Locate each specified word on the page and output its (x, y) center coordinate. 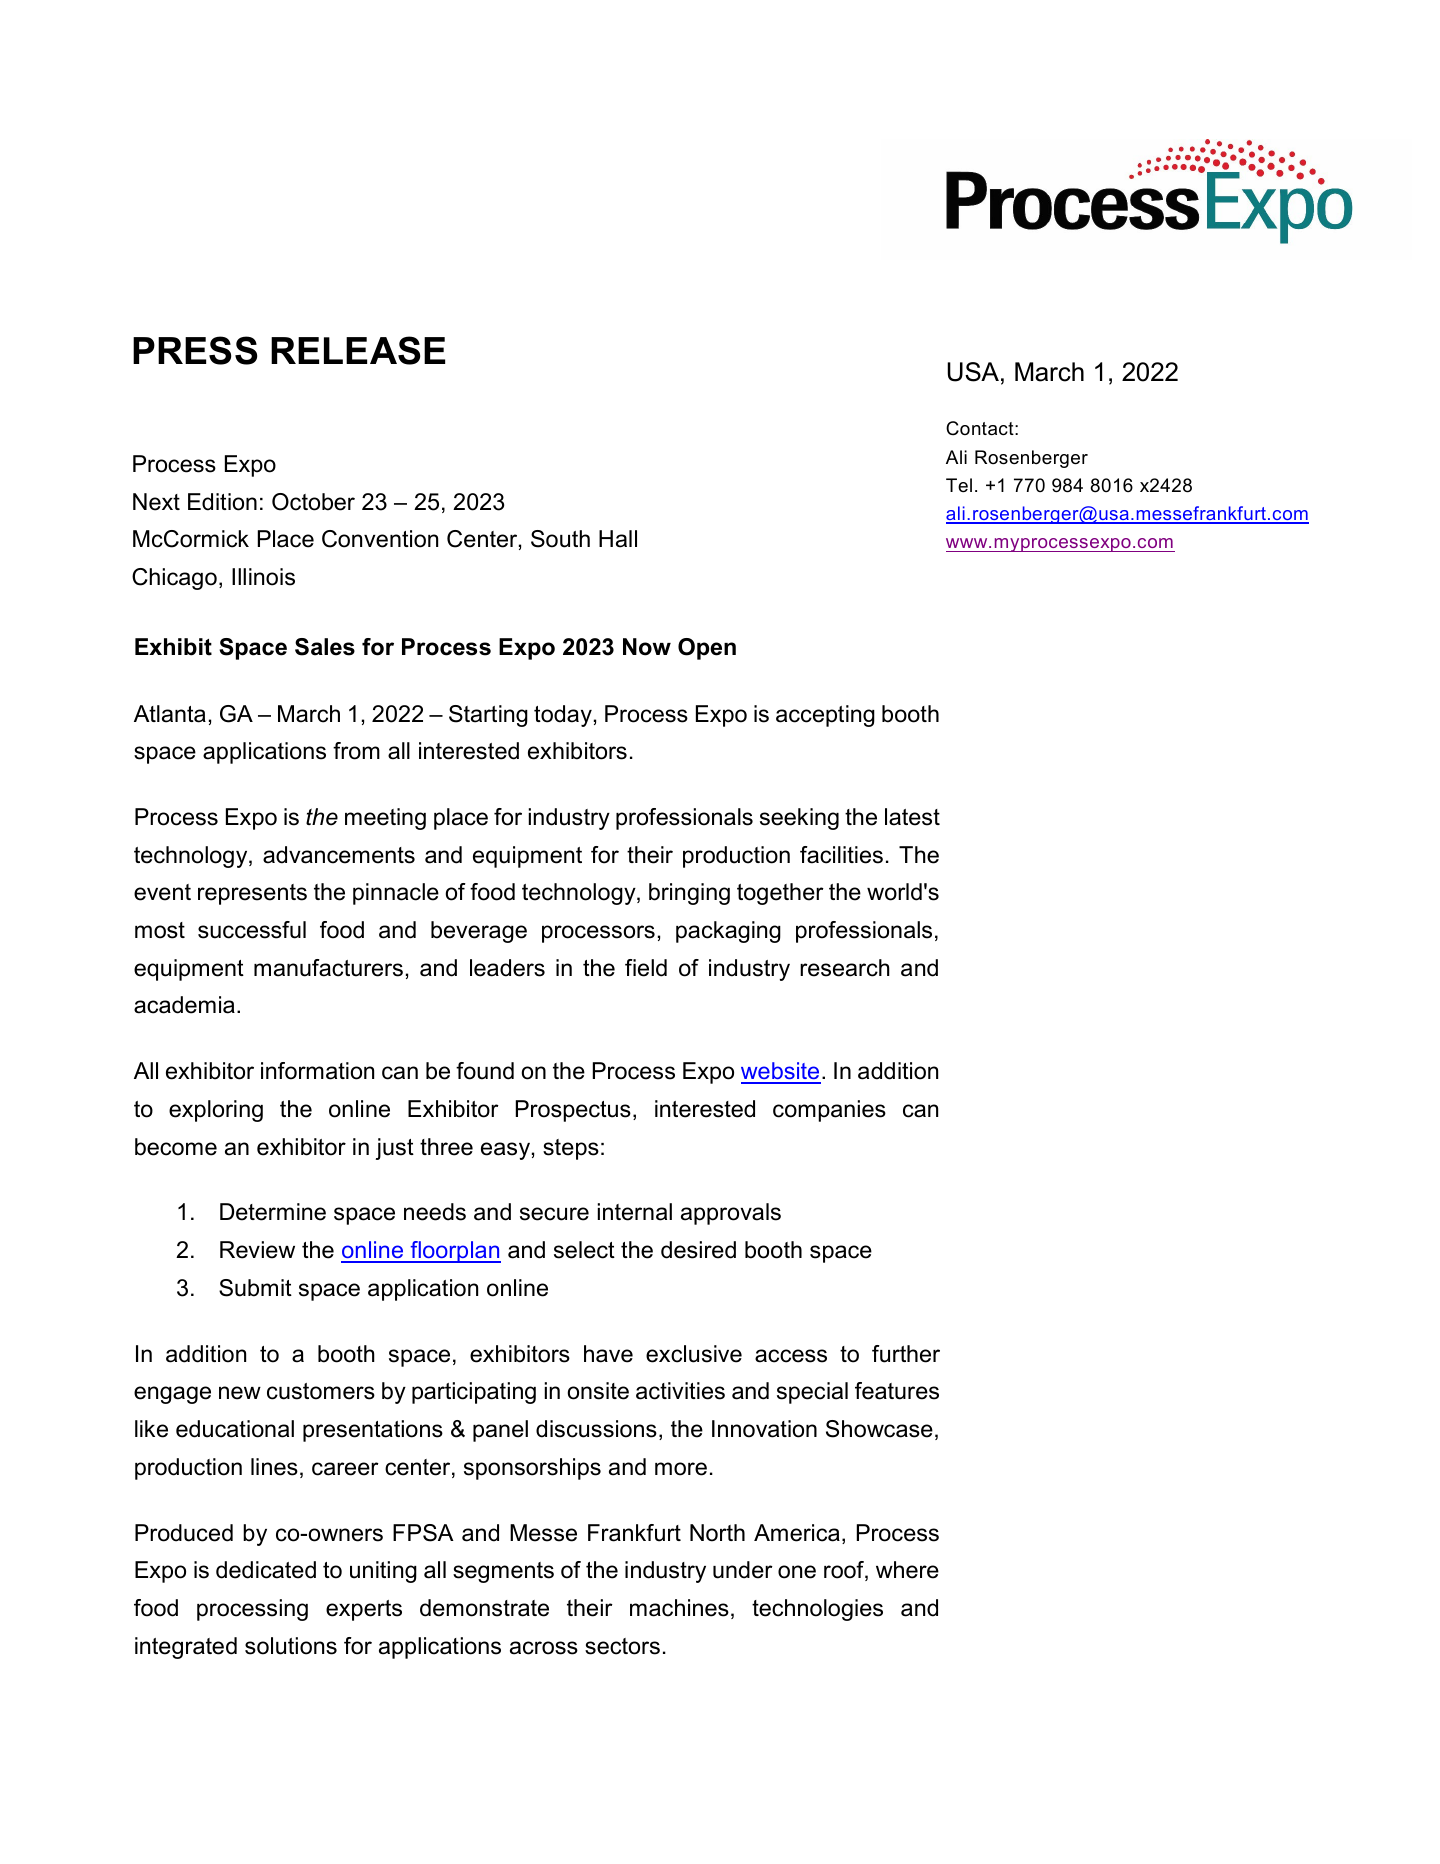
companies (829, 1111)
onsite (598, 1391)
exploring (216, 1111)
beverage (479, 932)
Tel (959, 485)
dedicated (266, 1570)
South (560, 539)
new (240, 1393)
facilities (841, 855)
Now (647, 647)
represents (252, 894)
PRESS (195, 350)
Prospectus (573, 1111)
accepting (825, 716)
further (906, 1354)
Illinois (263, 577)
